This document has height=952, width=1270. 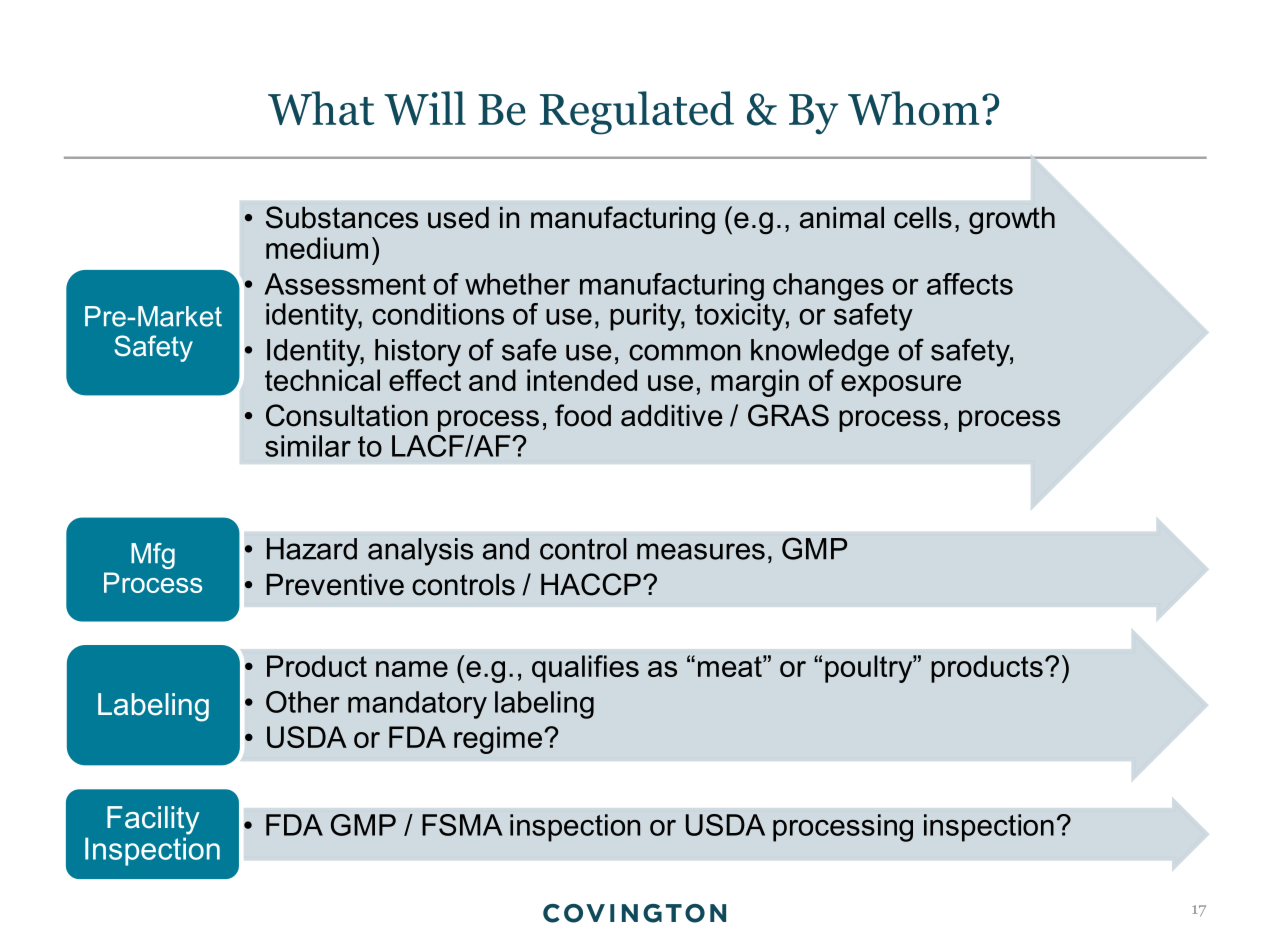 I want to click on What, so click(x=321, y=108).
